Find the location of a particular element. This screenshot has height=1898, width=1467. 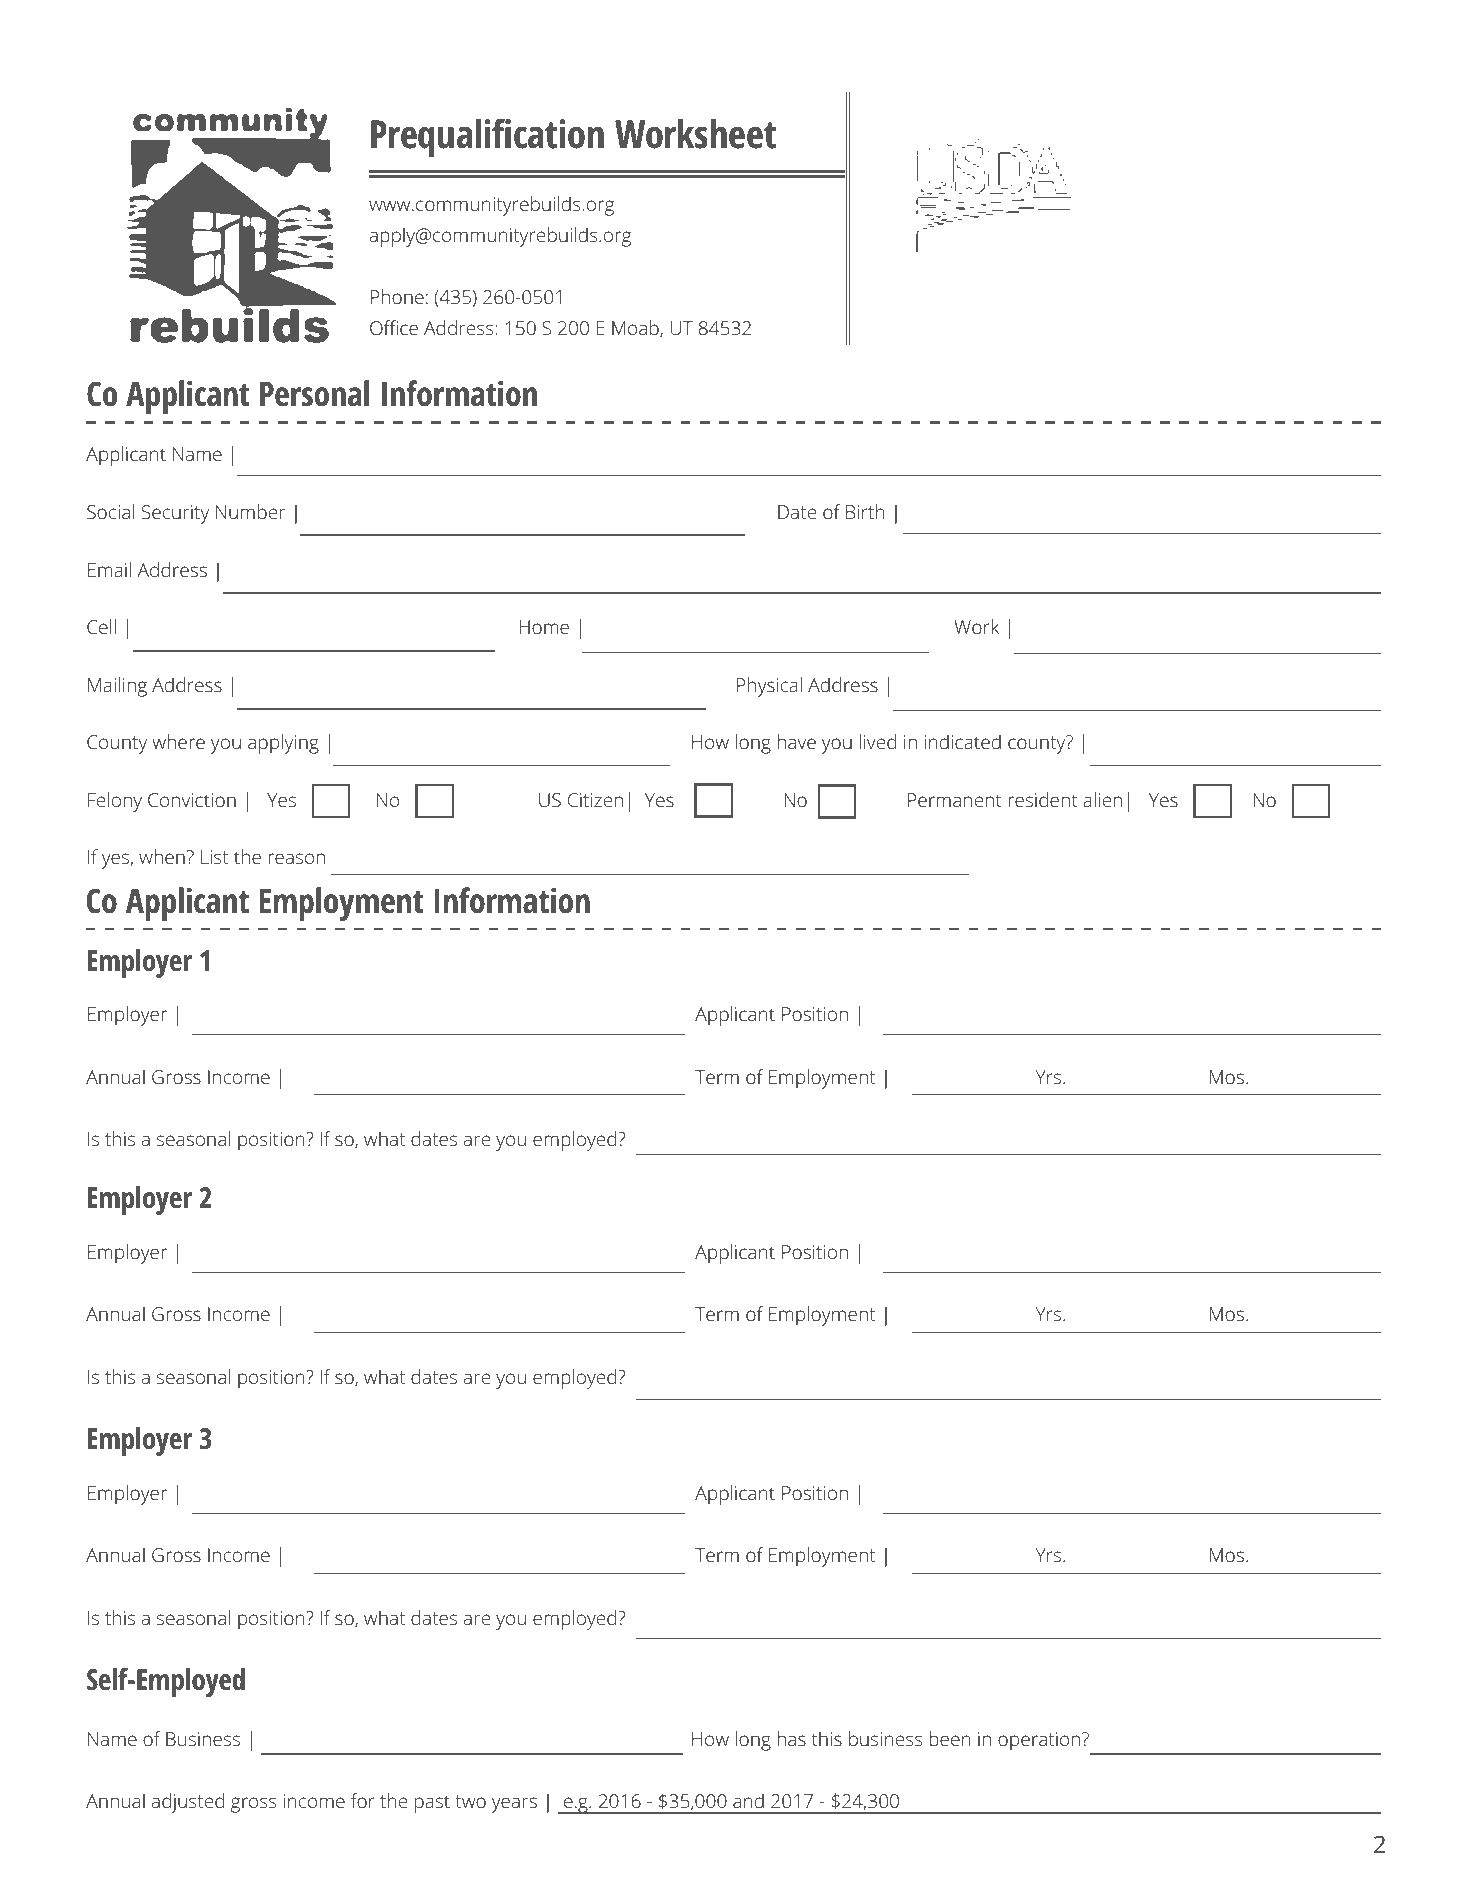

Permanent is located at coordinates (955, 800).
